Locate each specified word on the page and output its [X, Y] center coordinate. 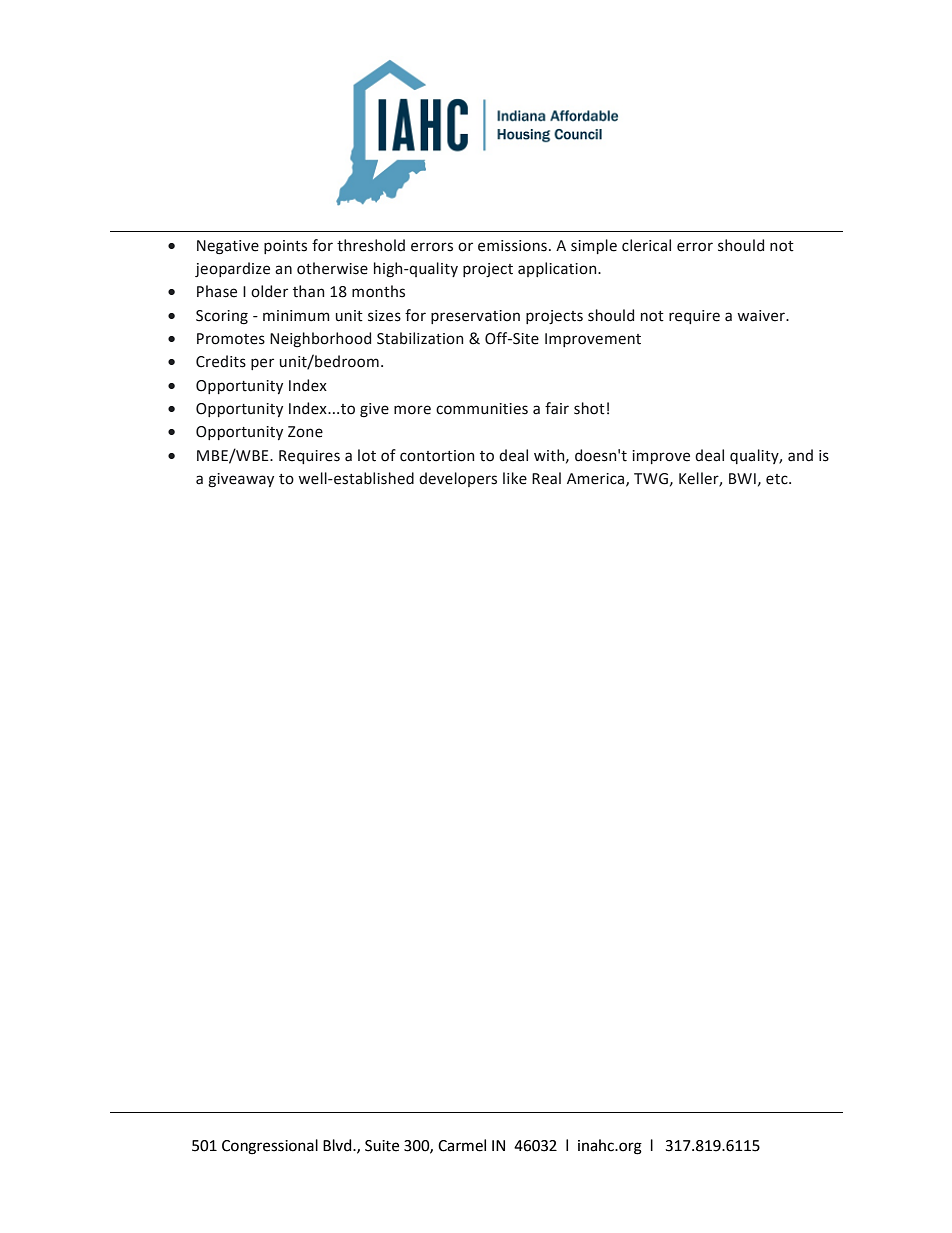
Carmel [462, 1145]
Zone [305, 432]
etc [778, 479]
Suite [382, 1146]
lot [367, 455]
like [515, 478]
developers [458, 479]
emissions [512, 246]
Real [546, 478]
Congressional [270, 1147]
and [800, 455]
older [269, 291]
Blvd [338, 1145]
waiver [762, 316]
